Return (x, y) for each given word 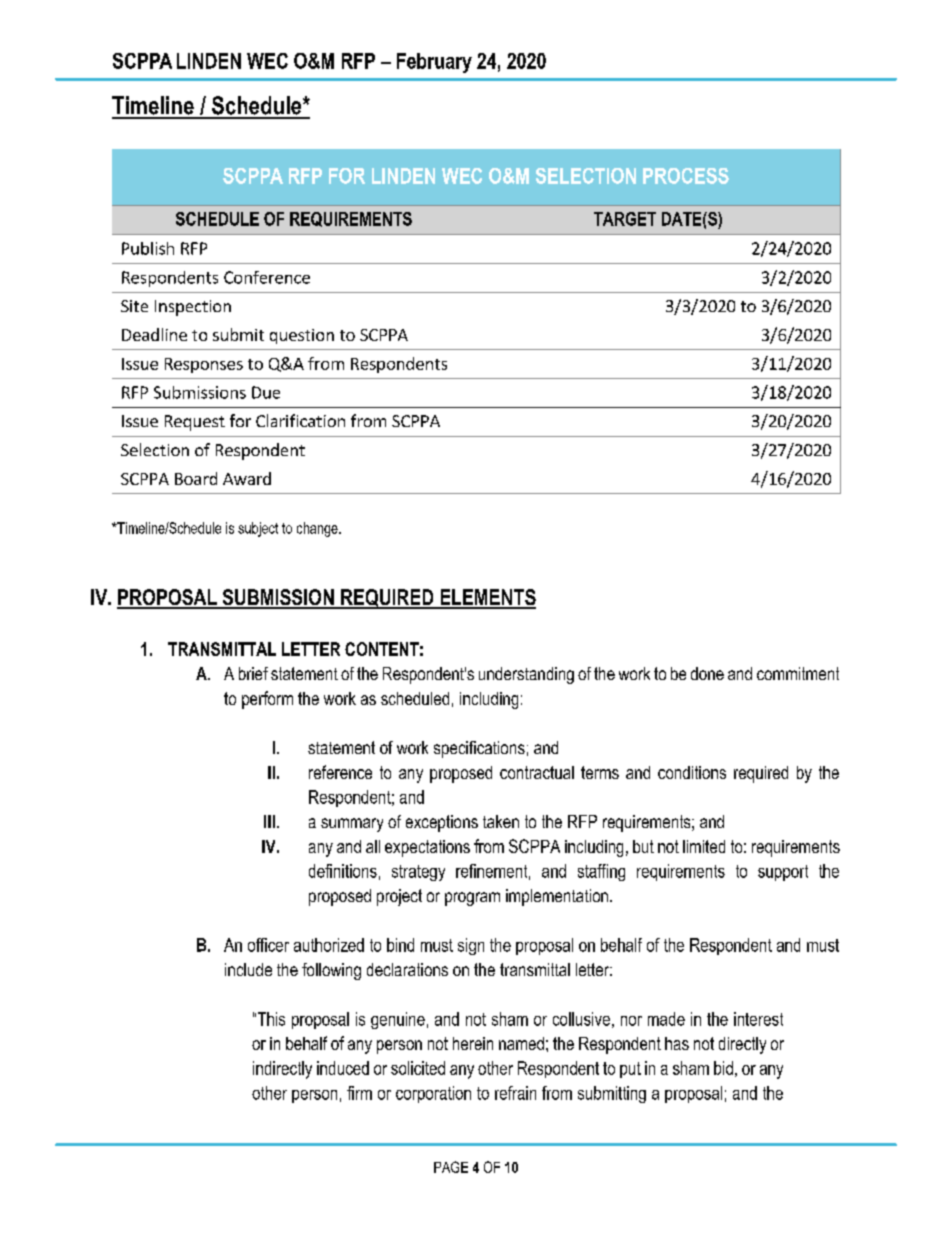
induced (343, 1068)
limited (704, 846)
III (269, 821)
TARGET (625, 219)
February (434, 63)
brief (253, 673)
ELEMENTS (487, 598)
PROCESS (686, 176)
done (707, 673)
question (302, 336)
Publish (148, 248)
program (472, 899)
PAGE (451, 1167)
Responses (204, 365)
